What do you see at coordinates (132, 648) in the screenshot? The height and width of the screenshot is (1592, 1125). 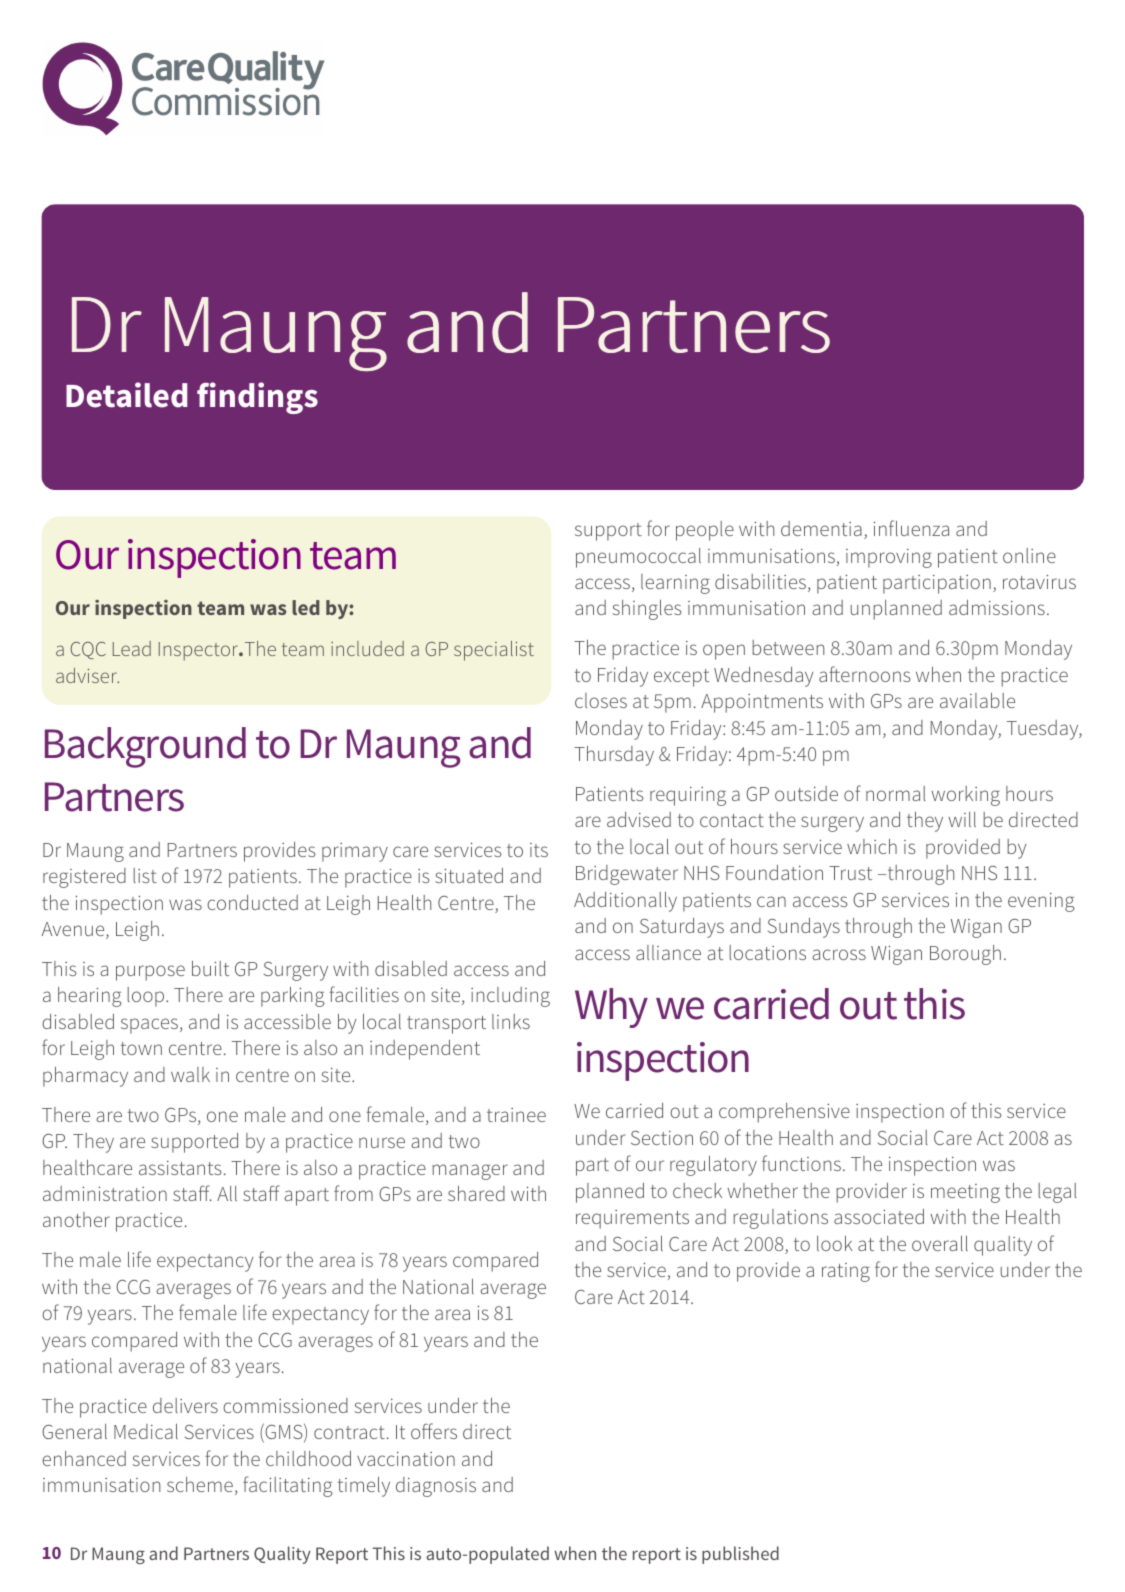 I see `Lead` at bounding box center [132, 648].
